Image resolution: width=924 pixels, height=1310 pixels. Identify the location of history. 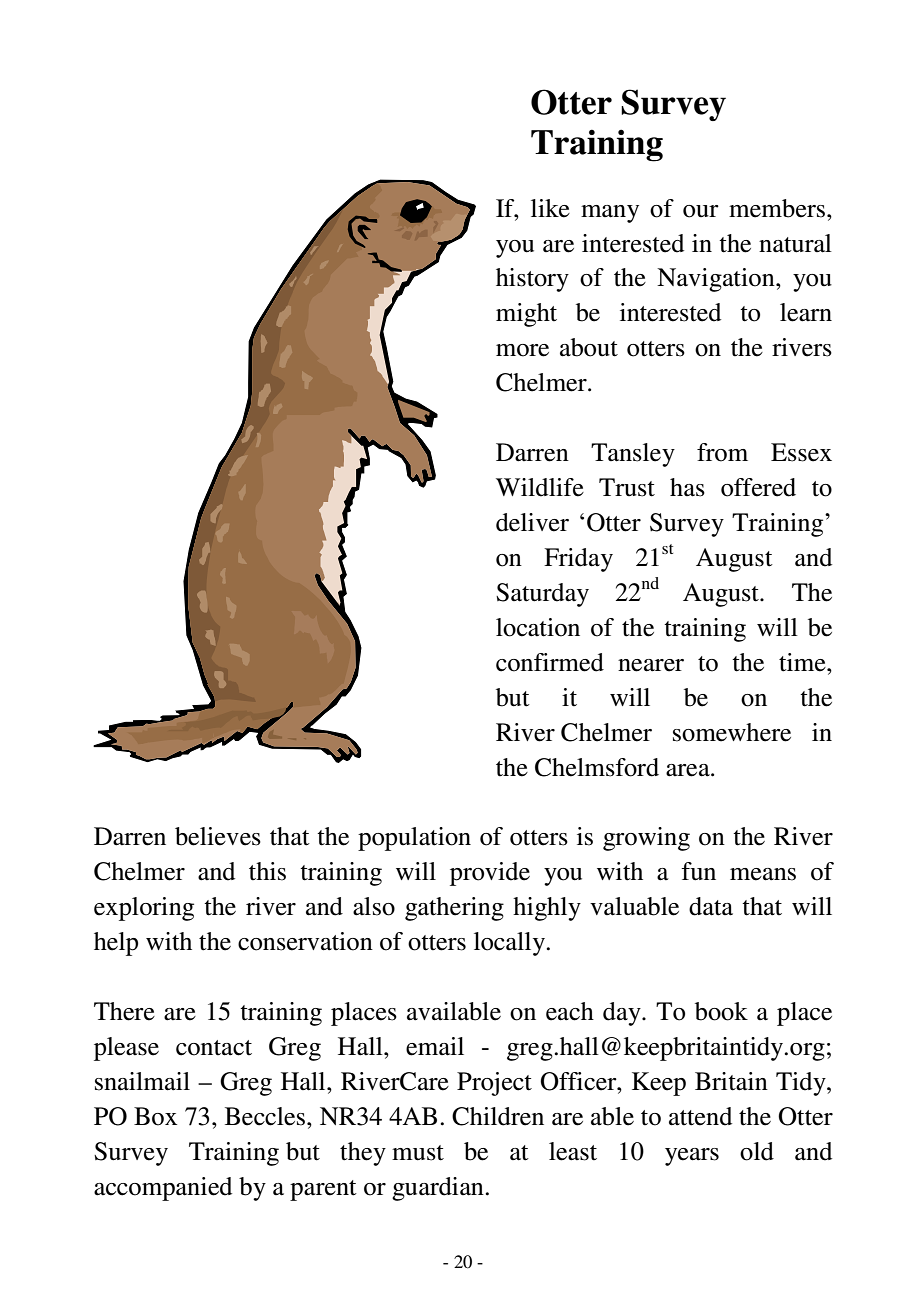
(532, 280).
